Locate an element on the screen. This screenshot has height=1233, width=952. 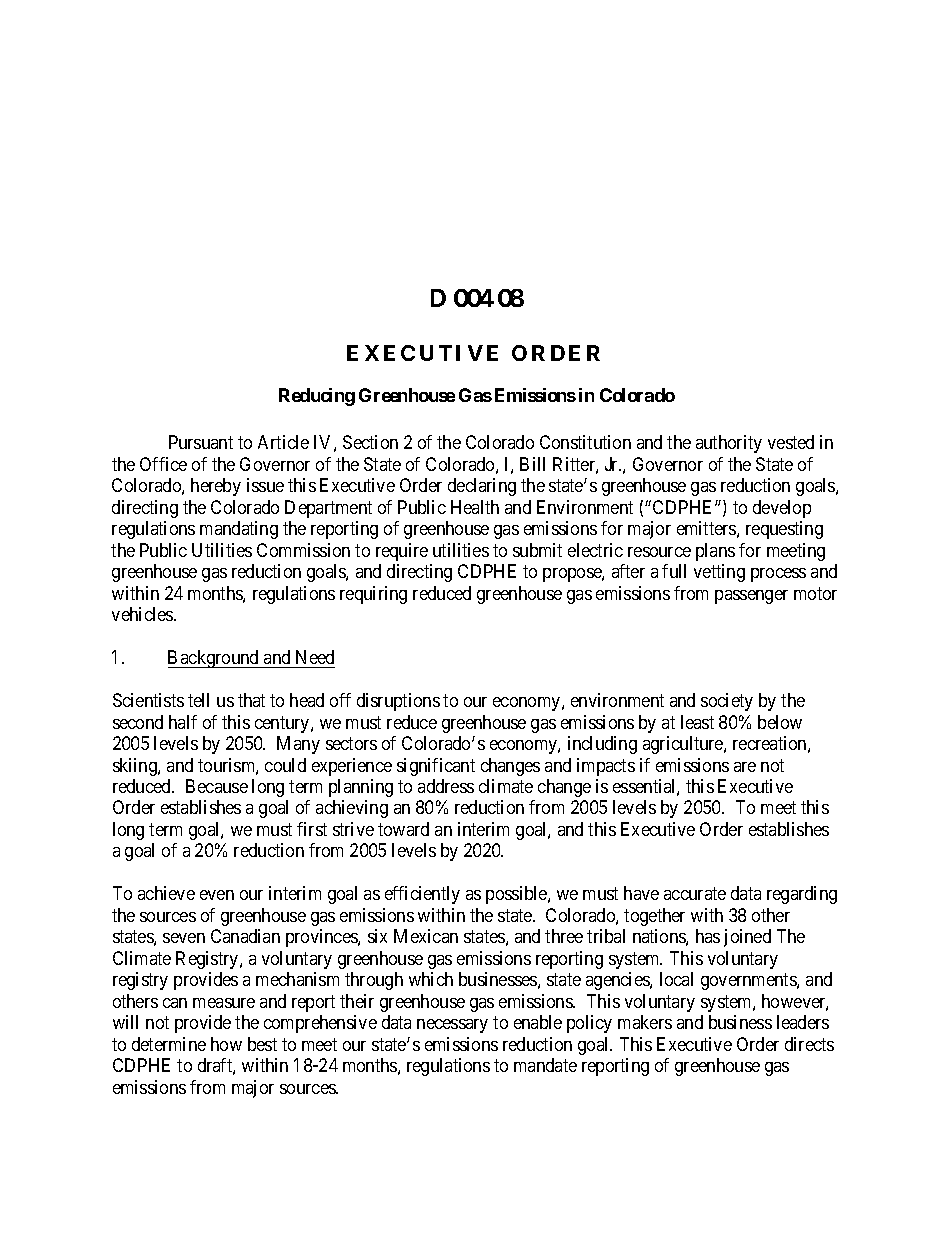
Background is located at coordinates (215, 659).
